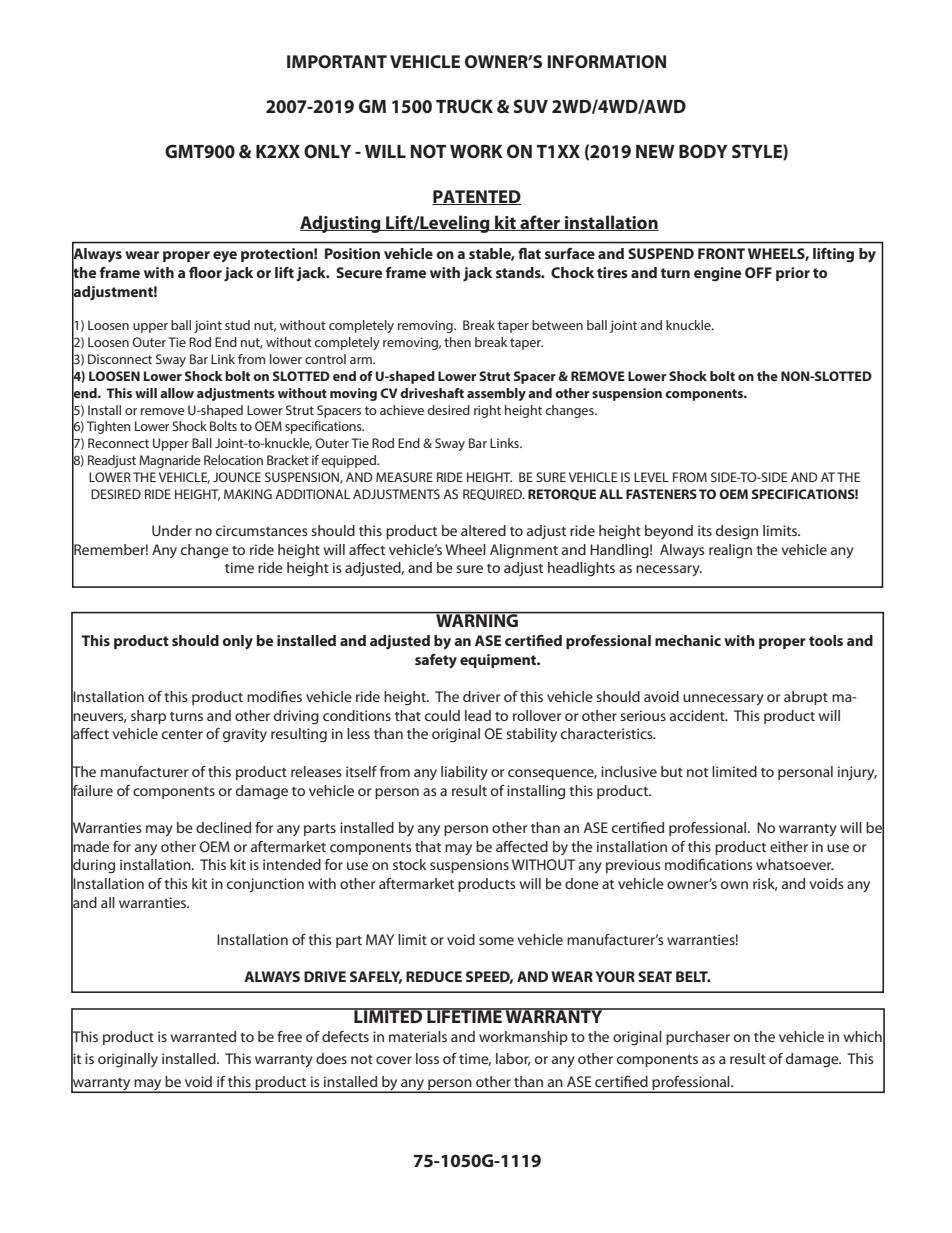  What do you see at coordinates (703, 151) in the screenshot?
I see `BODY` at bounding box center [703, 151].
